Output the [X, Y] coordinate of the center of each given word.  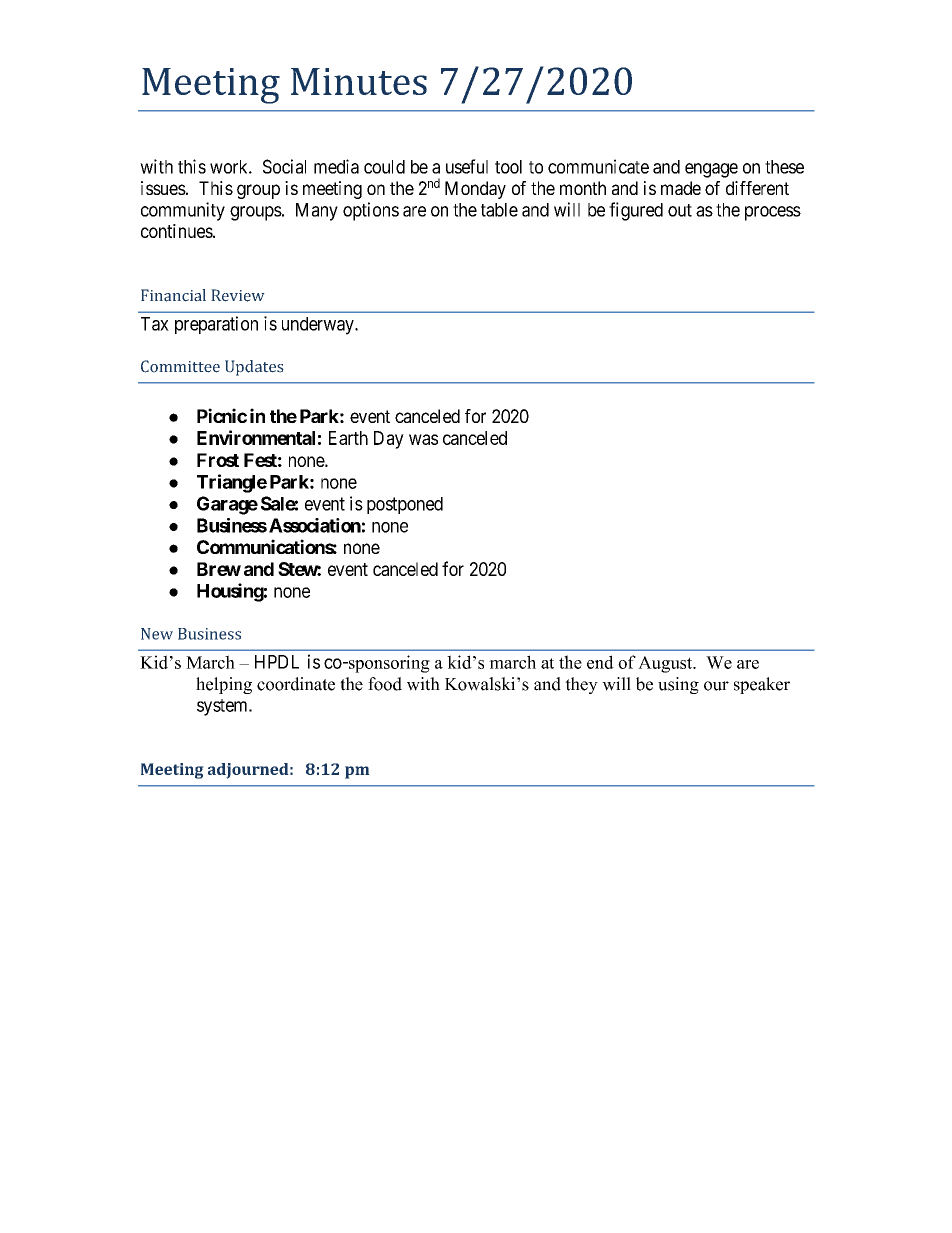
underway [319, 326]
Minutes [359, 81]
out [680, 210]
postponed [405, 505]
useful [467, 166]
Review [238, 295]
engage [711, 170]
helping [224, 685]
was [423, 439]
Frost [218, 460]
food [385, 684]
